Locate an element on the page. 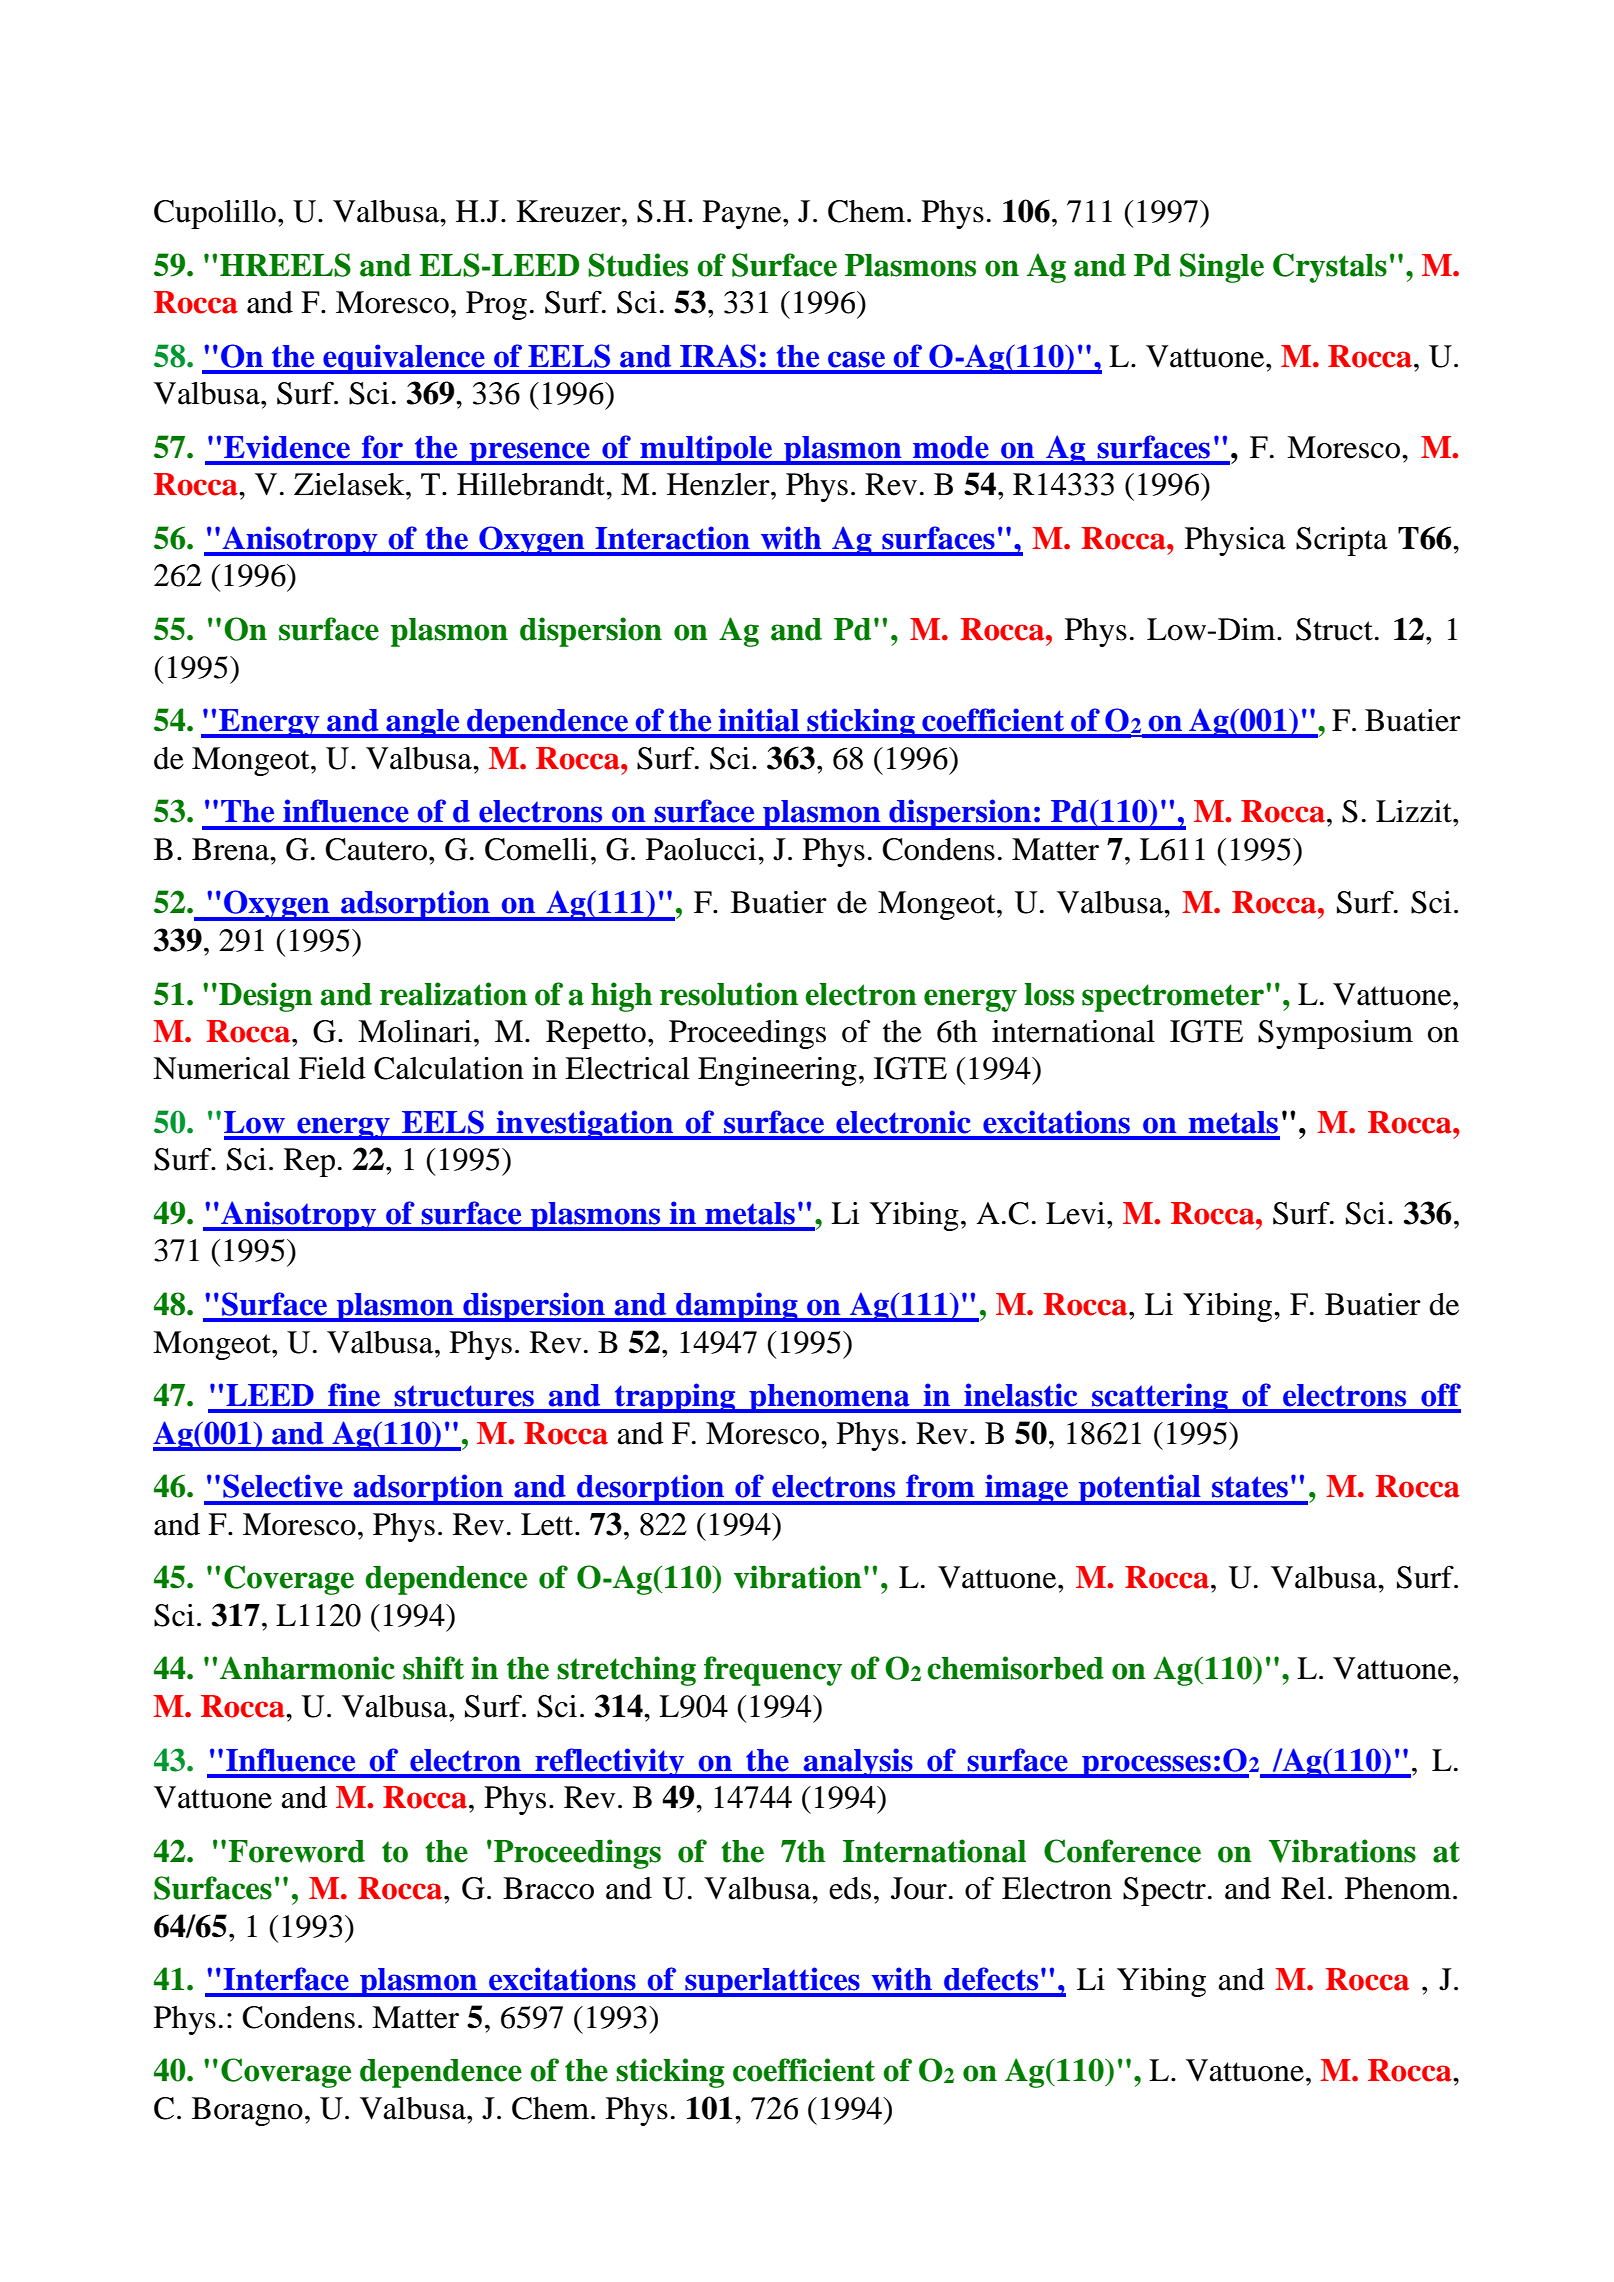  damping is located at coordinates (737, 1307).
